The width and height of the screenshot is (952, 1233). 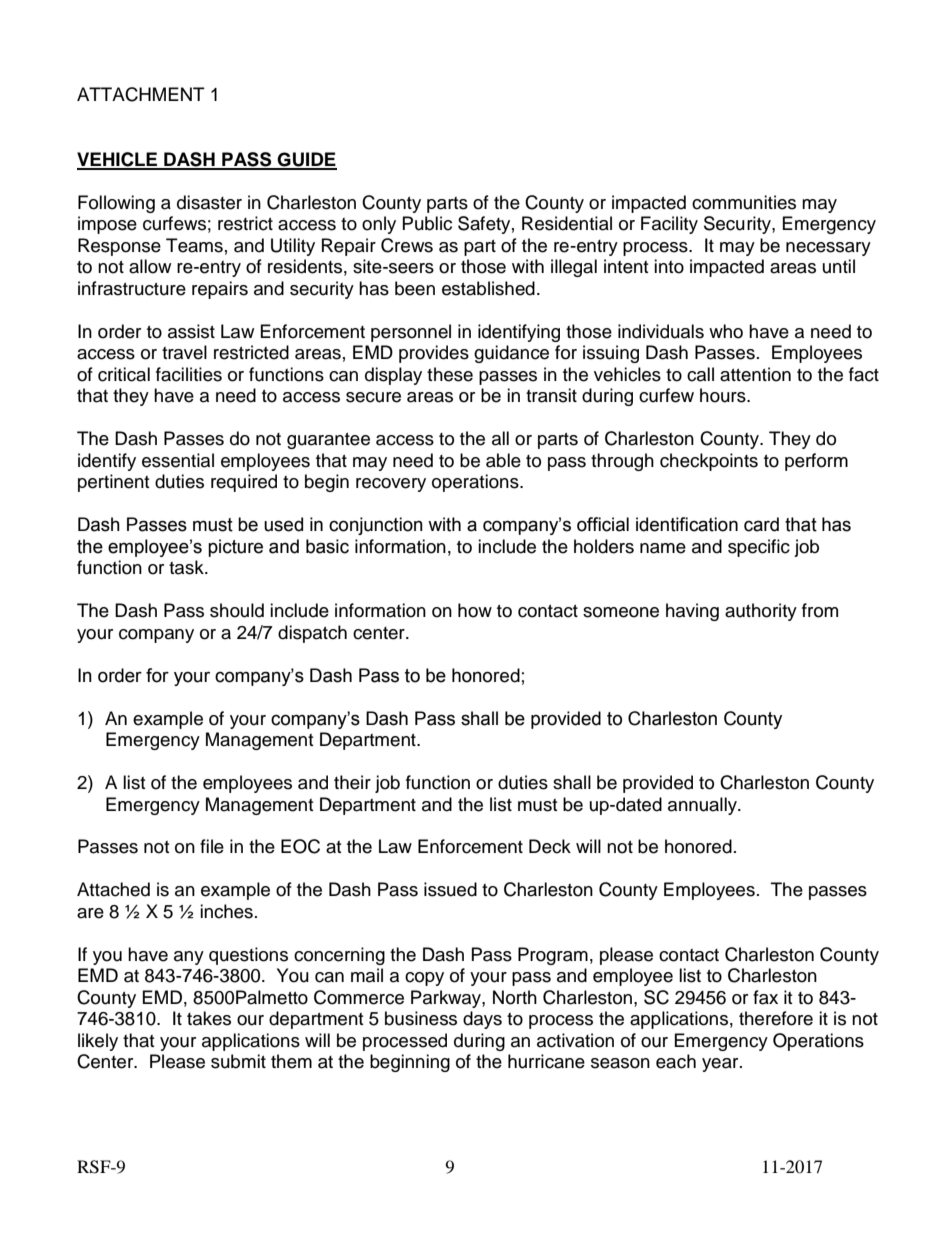 I want to click on Public, so click(x=427, y=223).
